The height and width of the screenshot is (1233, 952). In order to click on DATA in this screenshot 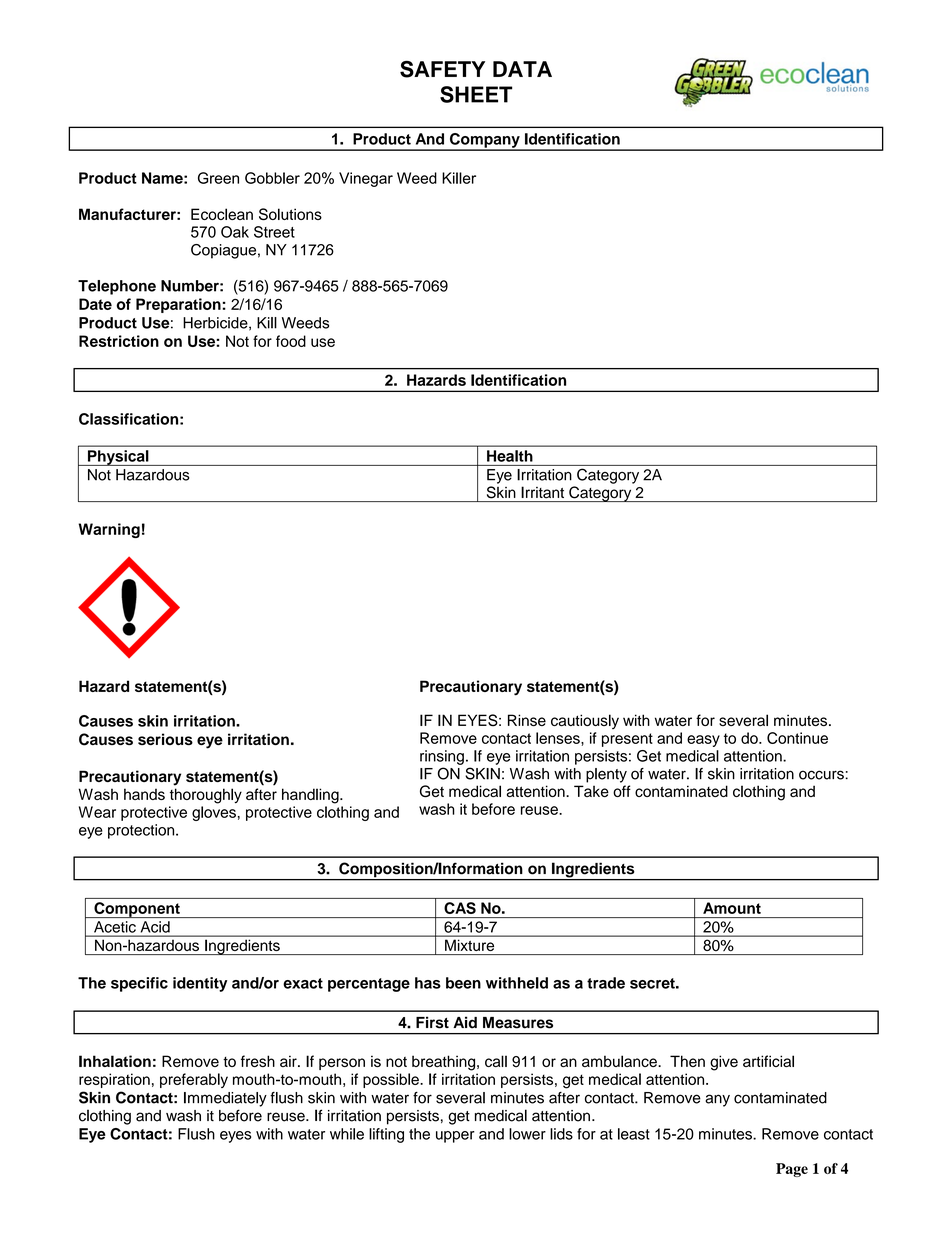, I will do `click(522, 69)`.
